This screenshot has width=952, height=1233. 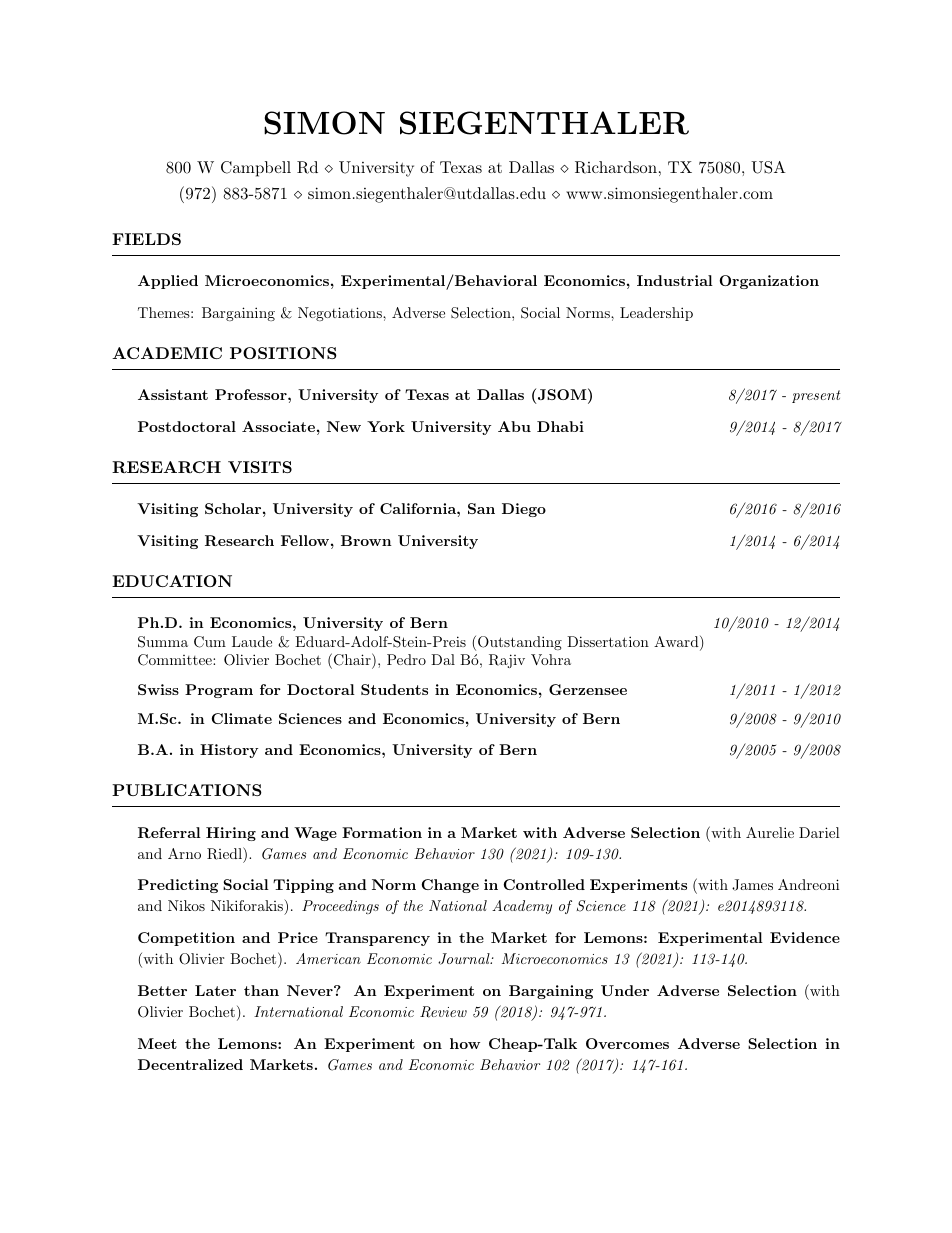 I want to click on Award, so click(x=676, y=641).
